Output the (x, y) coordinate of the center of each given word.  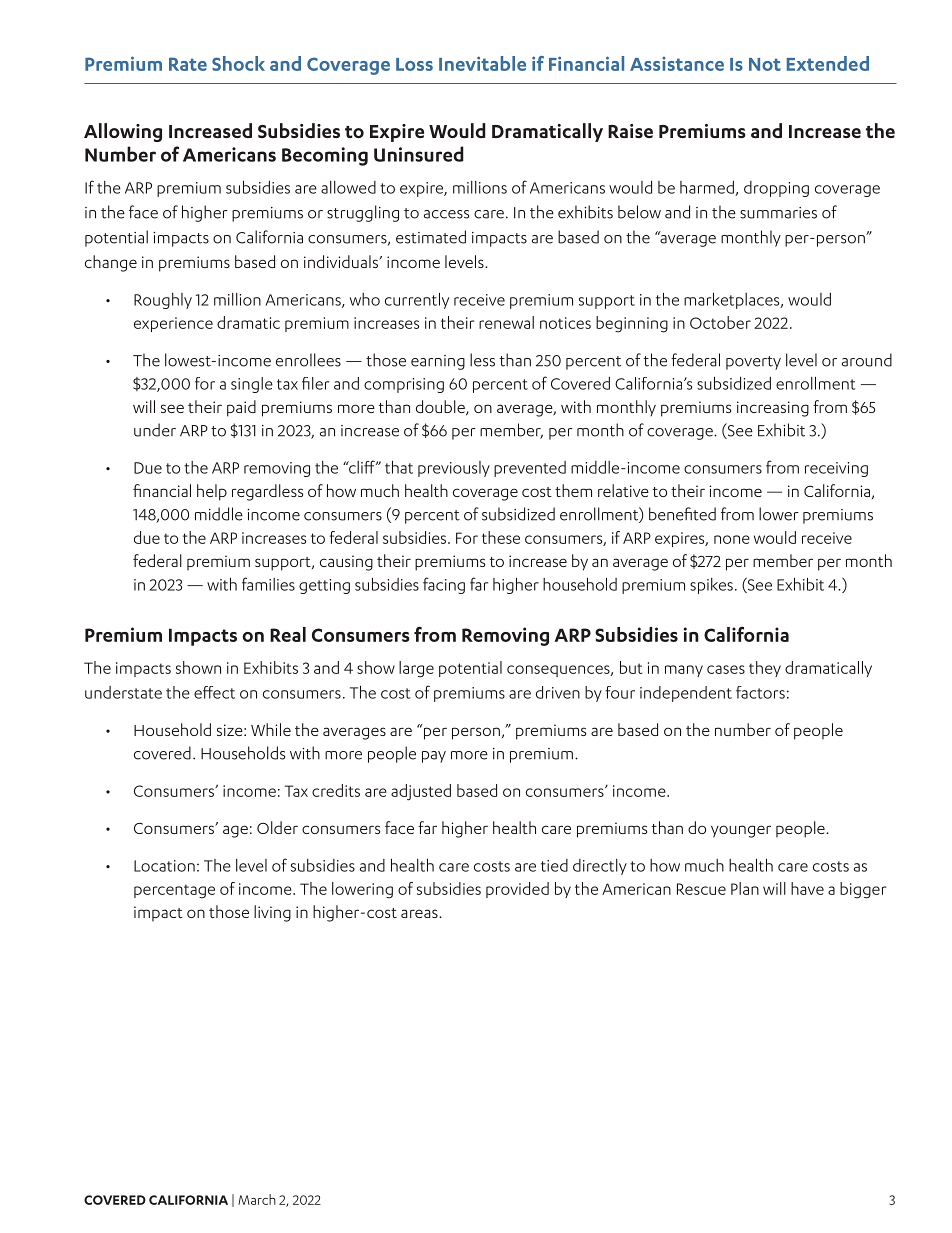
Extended (828, 63)
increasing (773, 409)
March (257, 1199)
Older (277, 827)
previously (454, 469)
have (807, 888)
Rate (188, 64)
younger (741, 831)
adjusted (421, 792)
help (212, 492)
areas (420, 913)
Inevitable (482, 63)
